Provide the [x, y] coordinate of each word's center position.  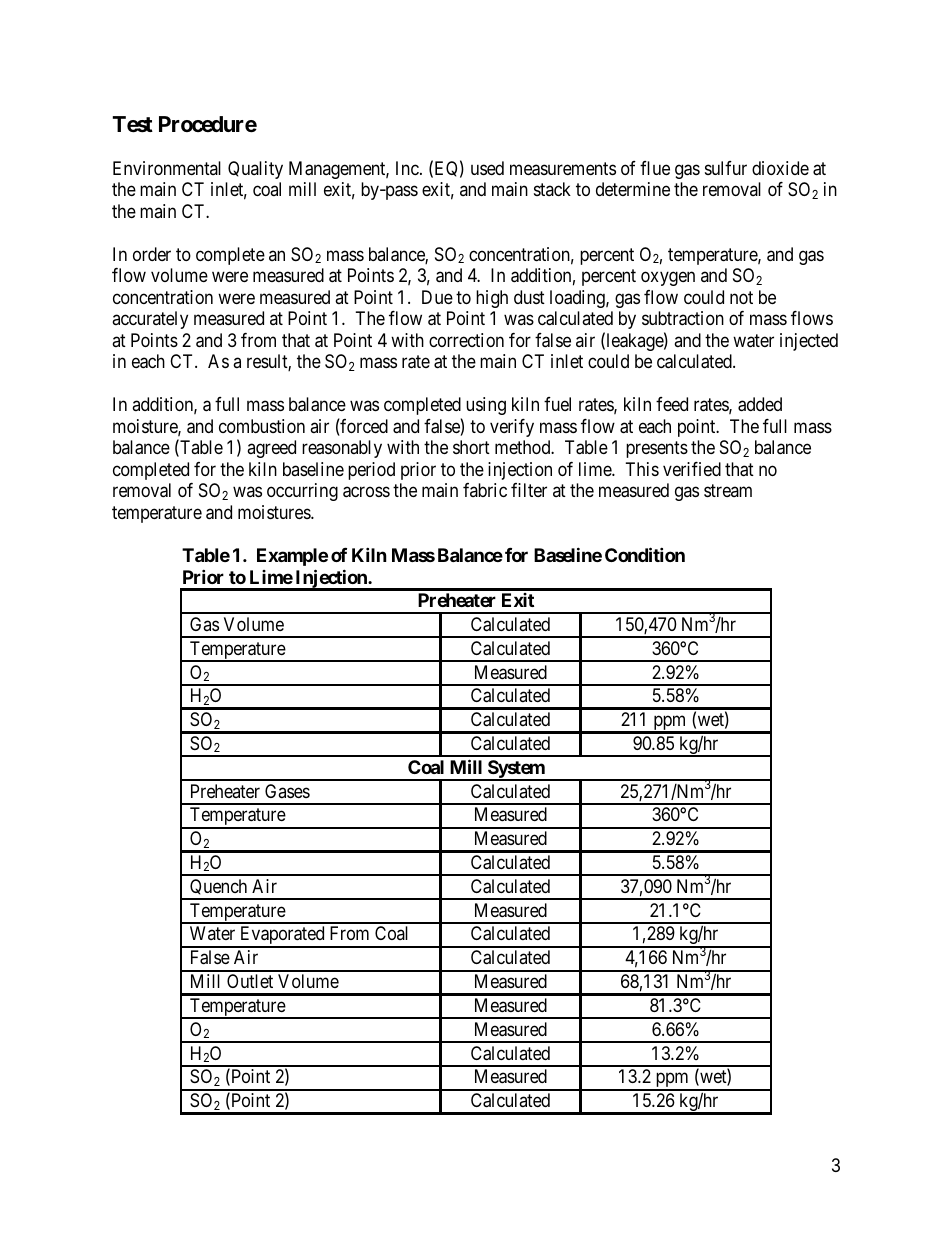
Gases [287, 791]
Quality [255, 170]
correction [466, 340]
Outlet [250, 981]
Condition [645, 554]
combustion [262, 426]
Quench [219, 889]
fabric [485, 490]
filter [529, 490]
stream [728, 490]
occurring [302, 492]
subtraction [683, 318]
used [487, 168]
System [516, 770]
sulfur [726, 168]
